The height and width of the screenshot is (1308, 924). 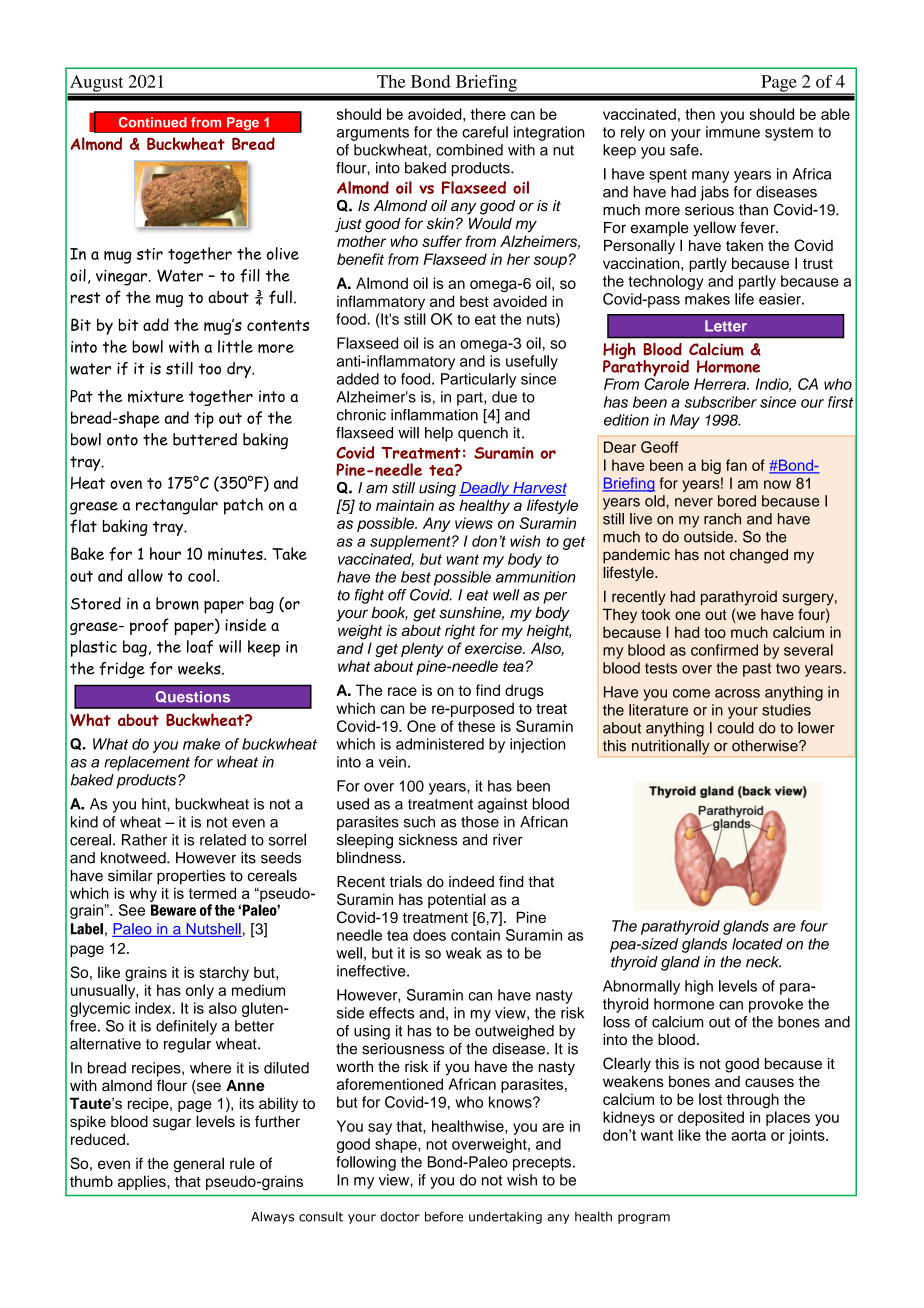 I want to click on neck, so click(x=763, y=962).
